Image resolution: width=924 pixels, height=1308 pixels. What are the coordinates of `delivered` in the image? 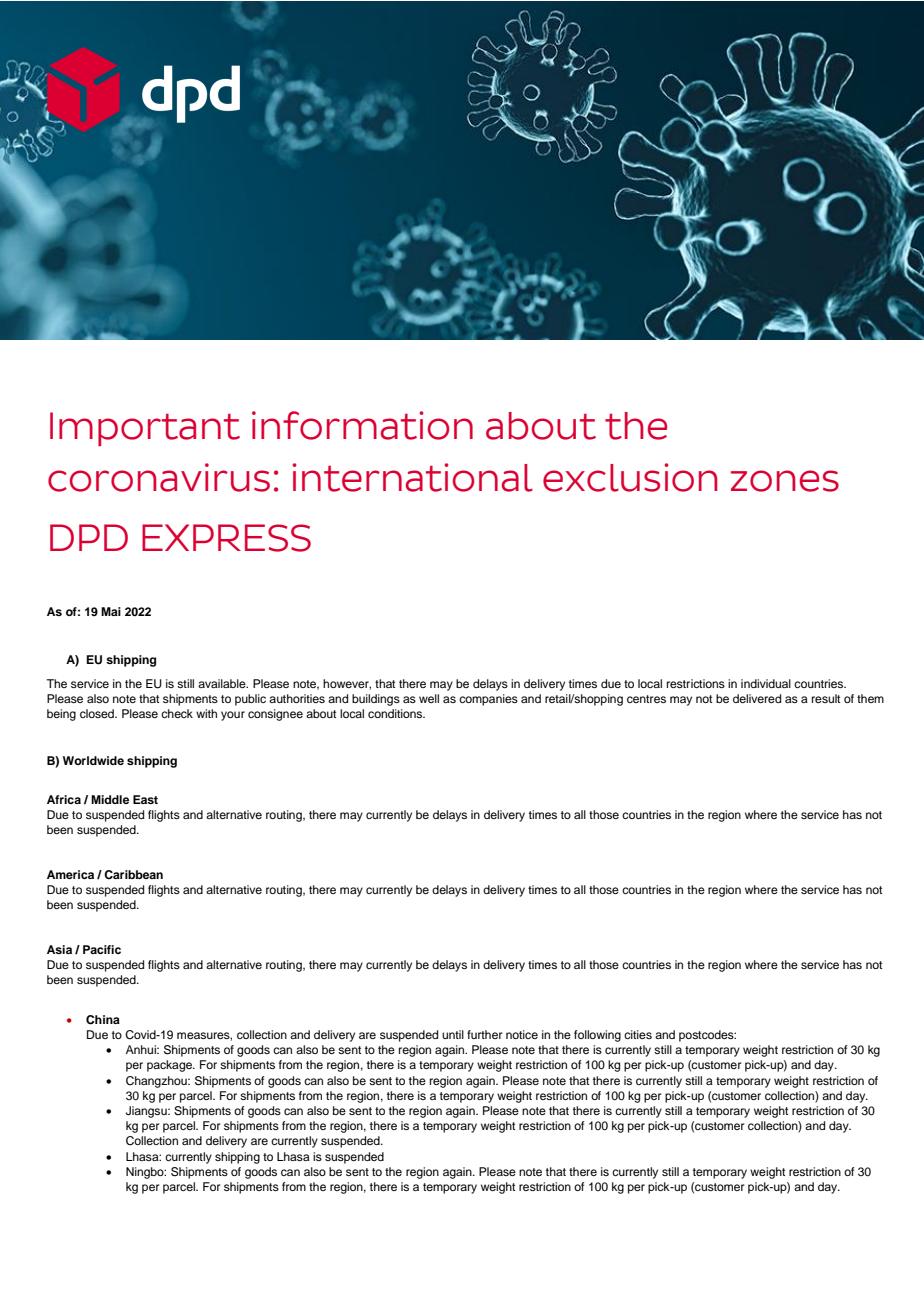 It's located at (757, 698).
